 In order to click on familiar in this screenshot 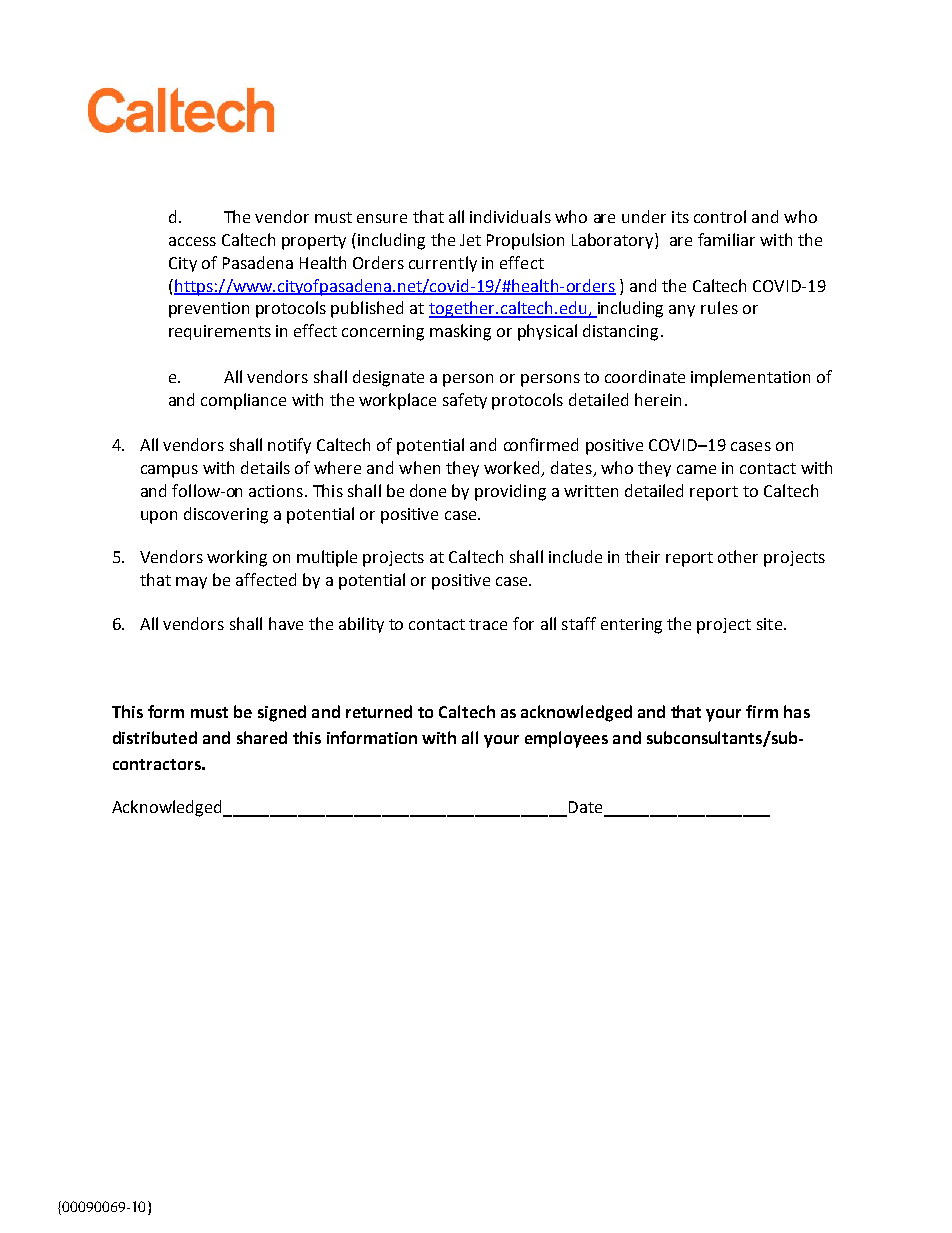, I will do `click(726, 239)`.
